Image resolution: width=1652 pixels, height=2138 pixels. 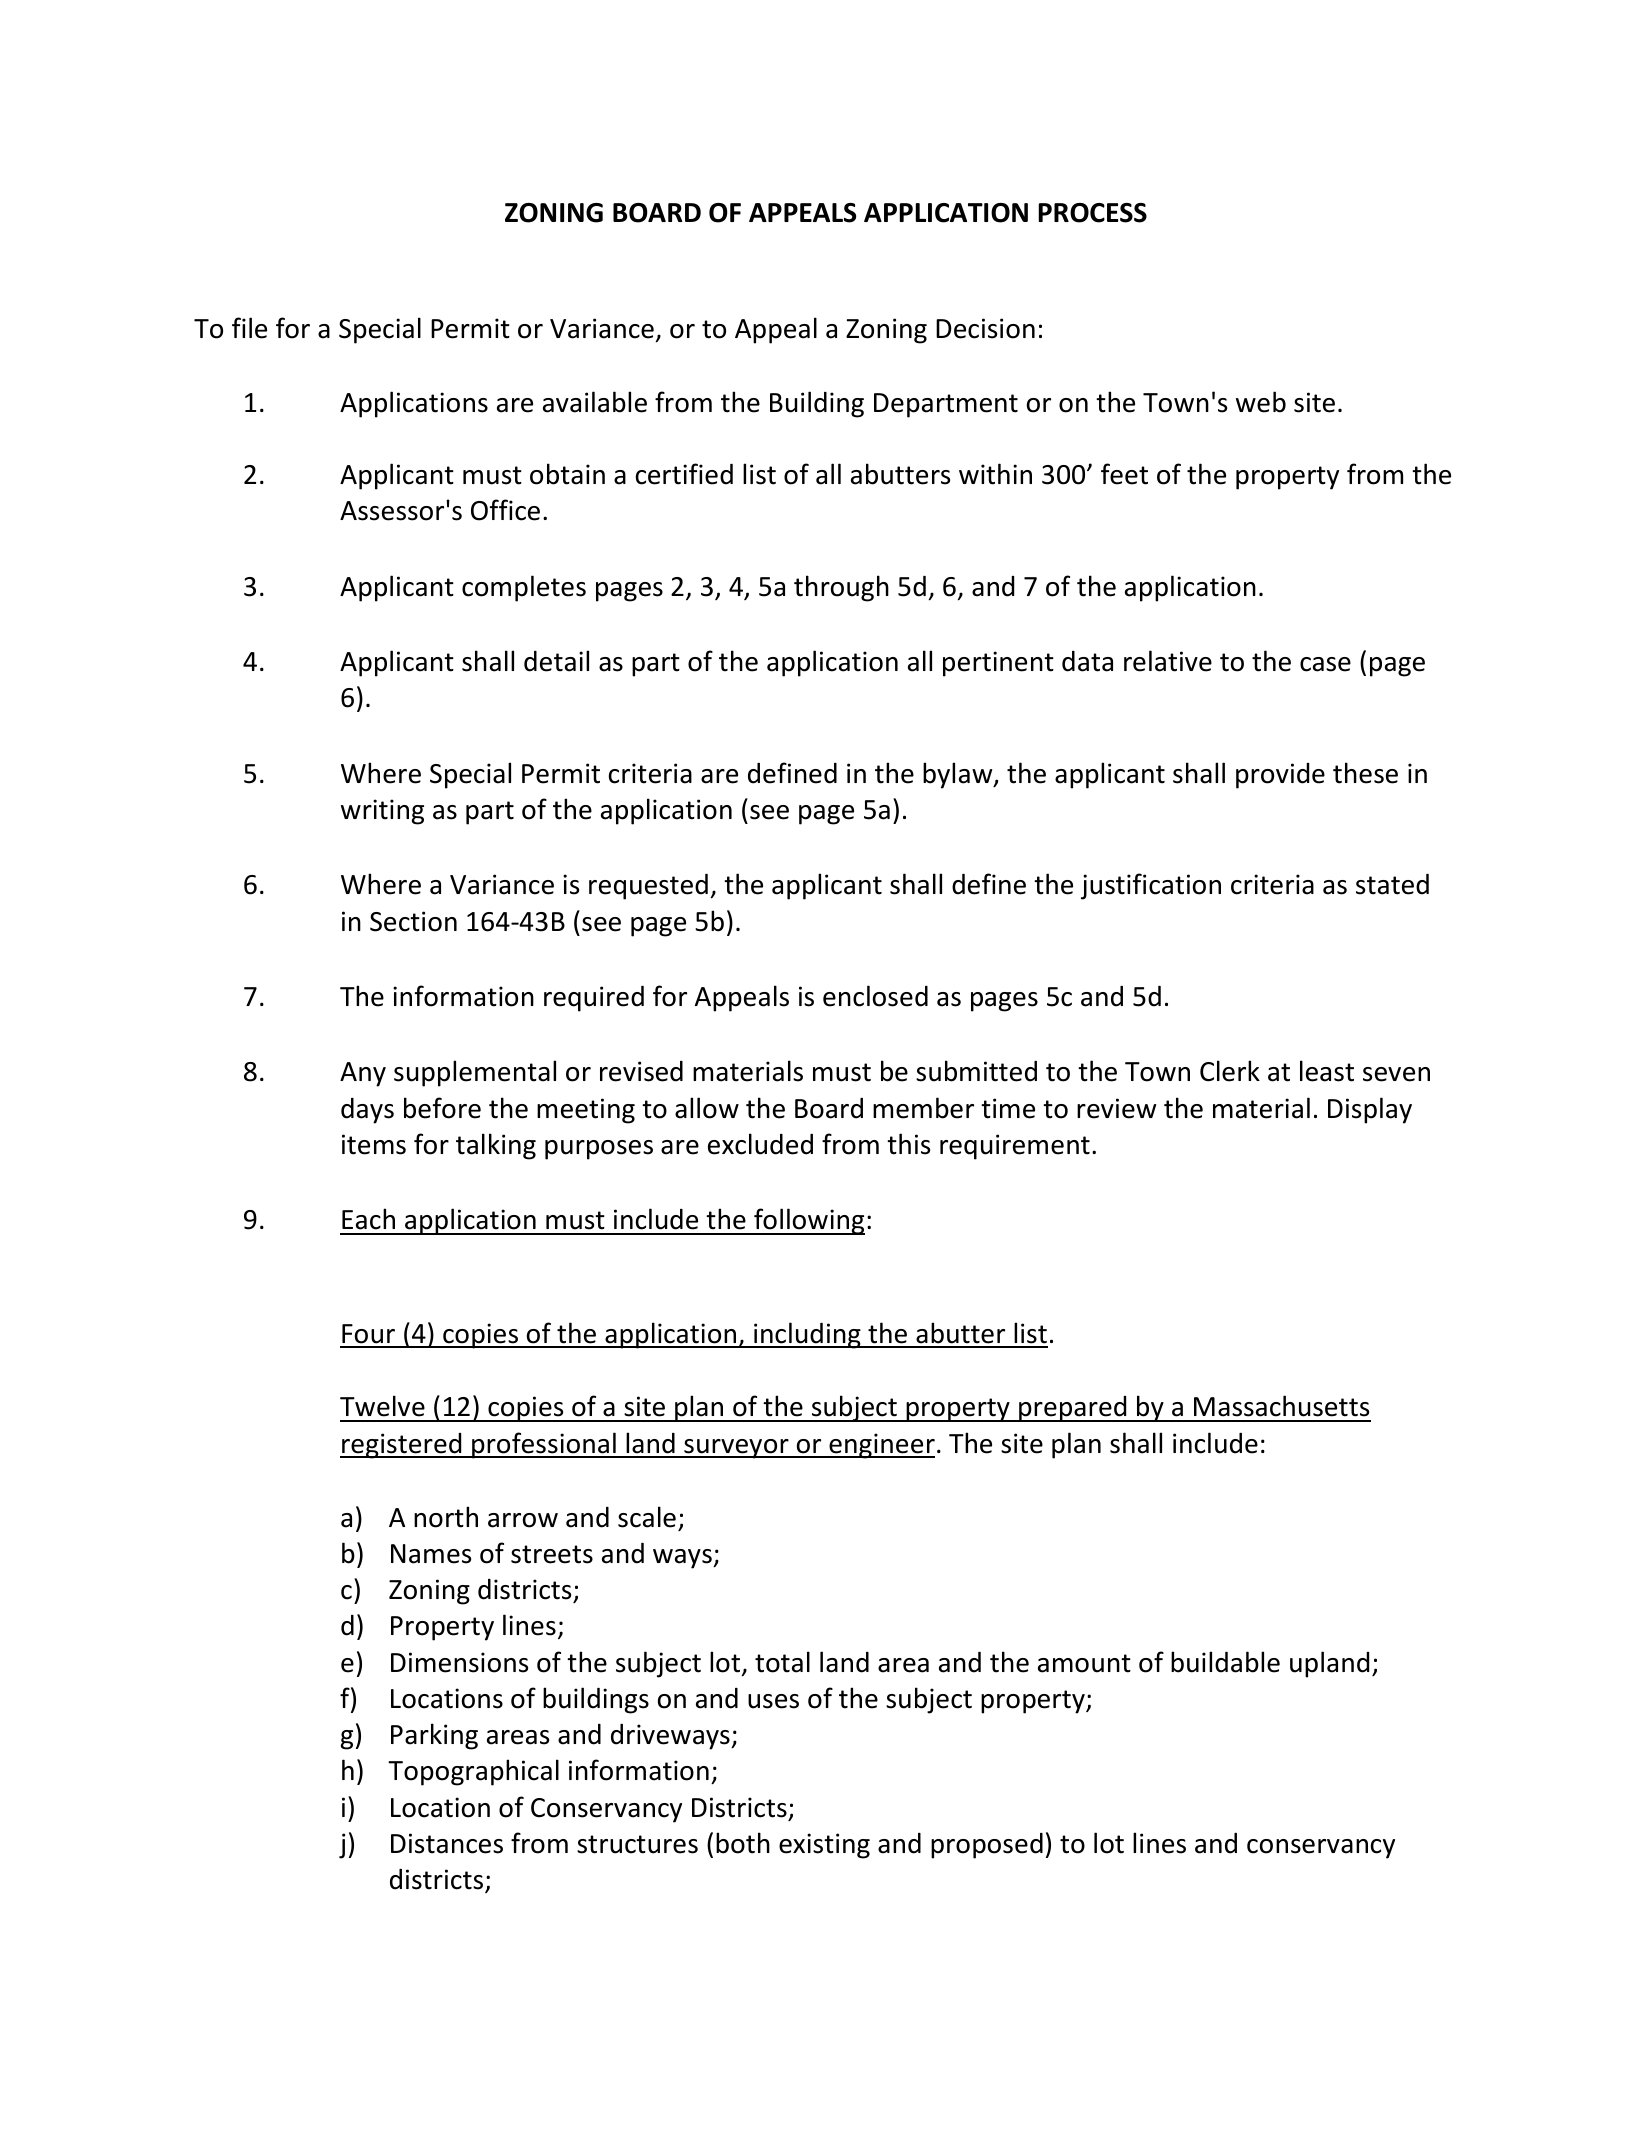 What do you see at coordinates (447, 1843) in the screenshot?
I see `Distances` at bounding box center [447, 1843].
